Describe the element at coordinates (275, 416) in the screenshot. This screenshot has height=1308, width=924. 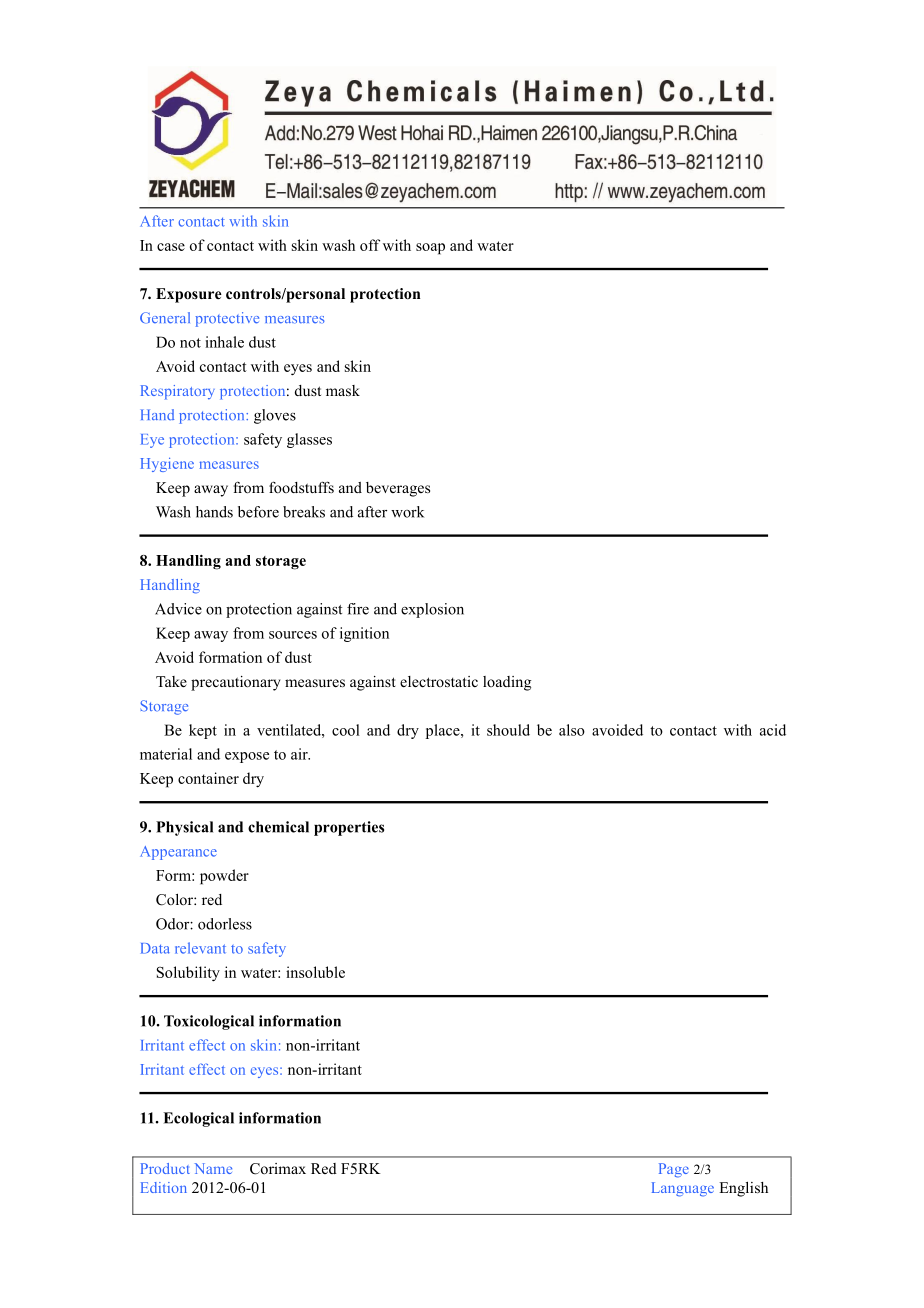
I see `gloves` at that location.
